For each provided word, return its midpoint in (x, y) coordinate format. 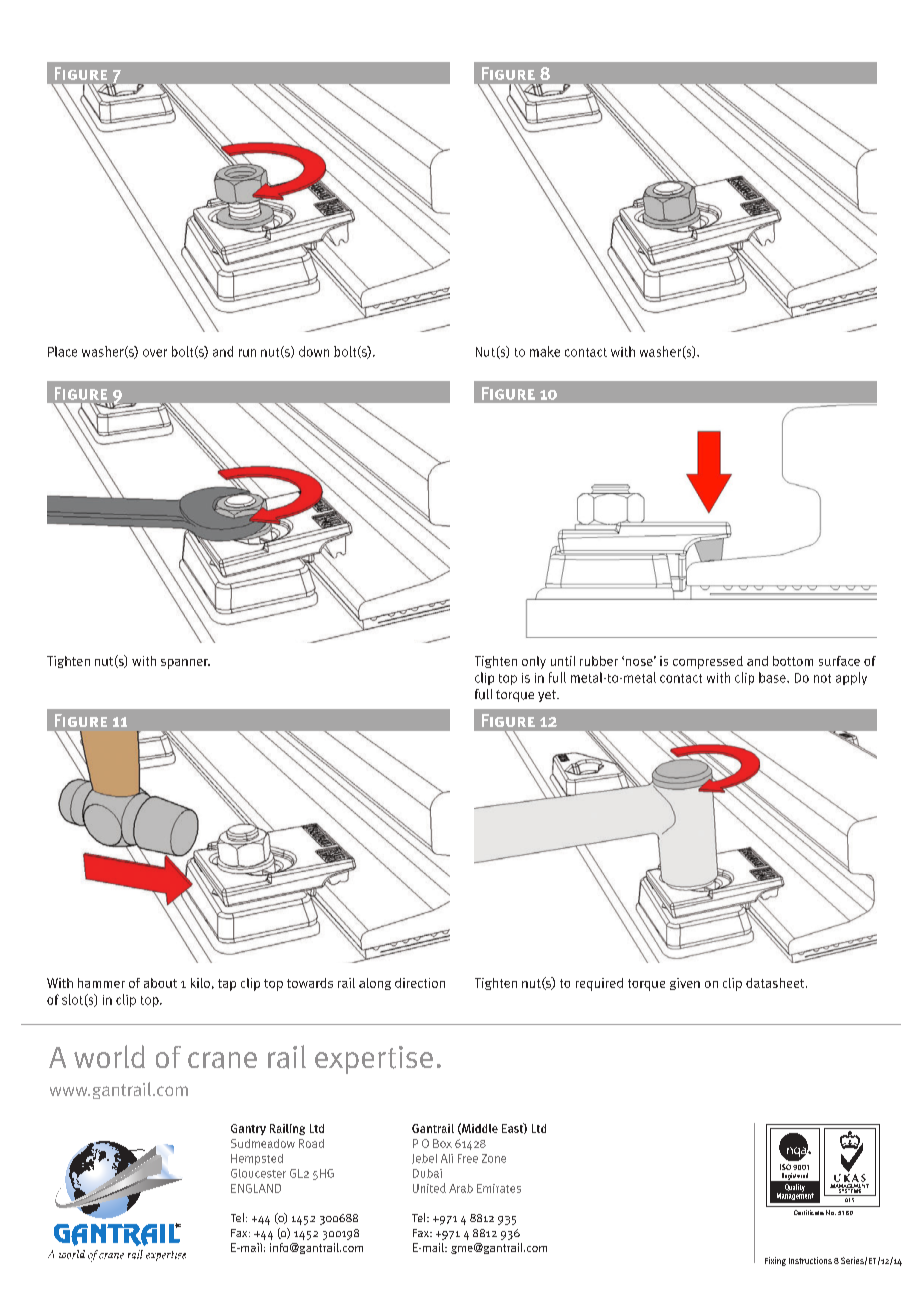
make (545, 351)
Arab (461, 1188)
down (314, 351)
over (155, 353)
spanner (185, 664)
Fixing (775, 1261)
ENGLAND (256, 1188)
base (773, 677)
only (534, 662)
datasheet (776, 983)
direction (420, 983)
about (160, 983)
